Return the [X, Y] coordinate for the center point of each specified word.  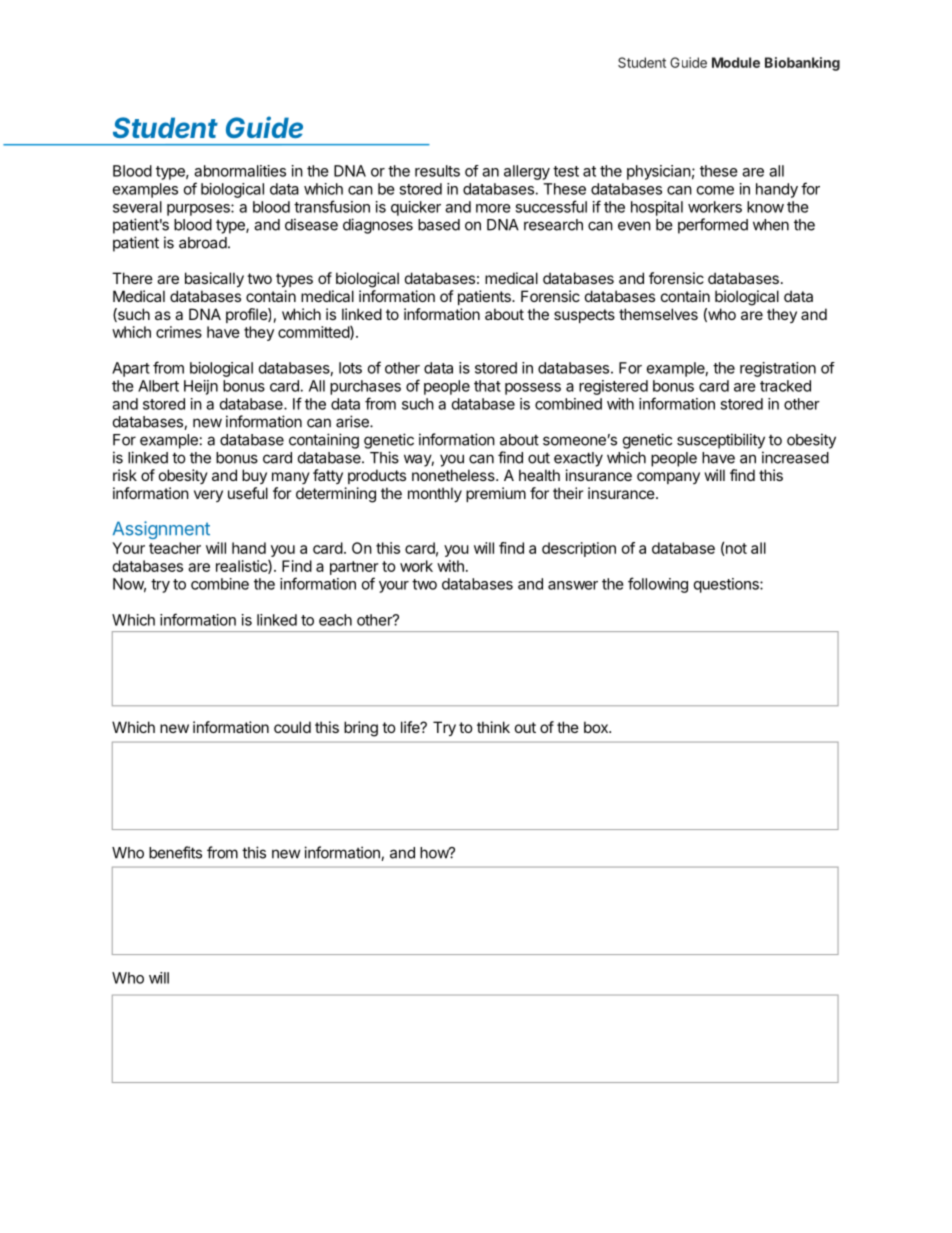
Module [736, 62]
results [437, 171]
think [493, 727]
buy [254, 476]
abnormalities [240, 171]
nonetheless [454, 475]
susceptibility [721, 441]
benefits [175, 852]
